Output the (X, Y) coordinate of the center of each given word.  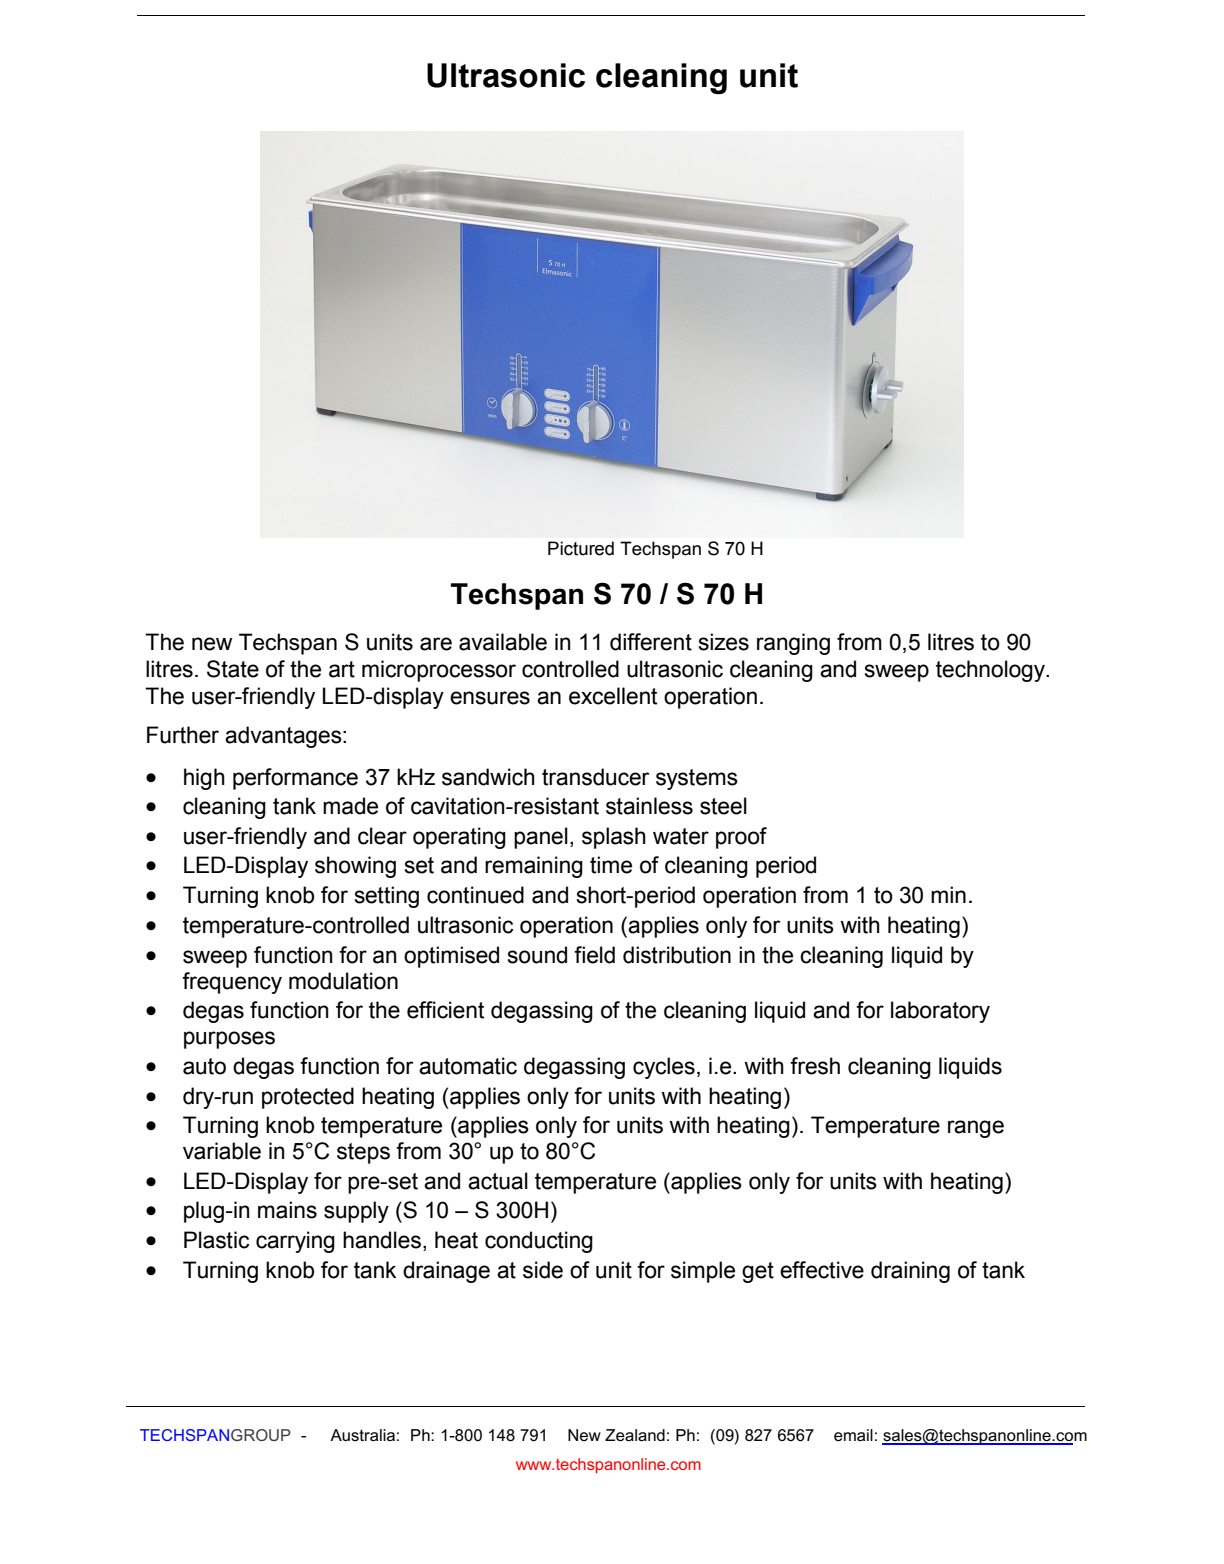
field (594, 955)
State (233, 669)
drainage (446, 1272)
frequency (232, 983)
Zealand (635, 1435)
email (853, 1435)
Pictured (581, 548)
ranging (793, 644)
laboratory (940, 1012)
